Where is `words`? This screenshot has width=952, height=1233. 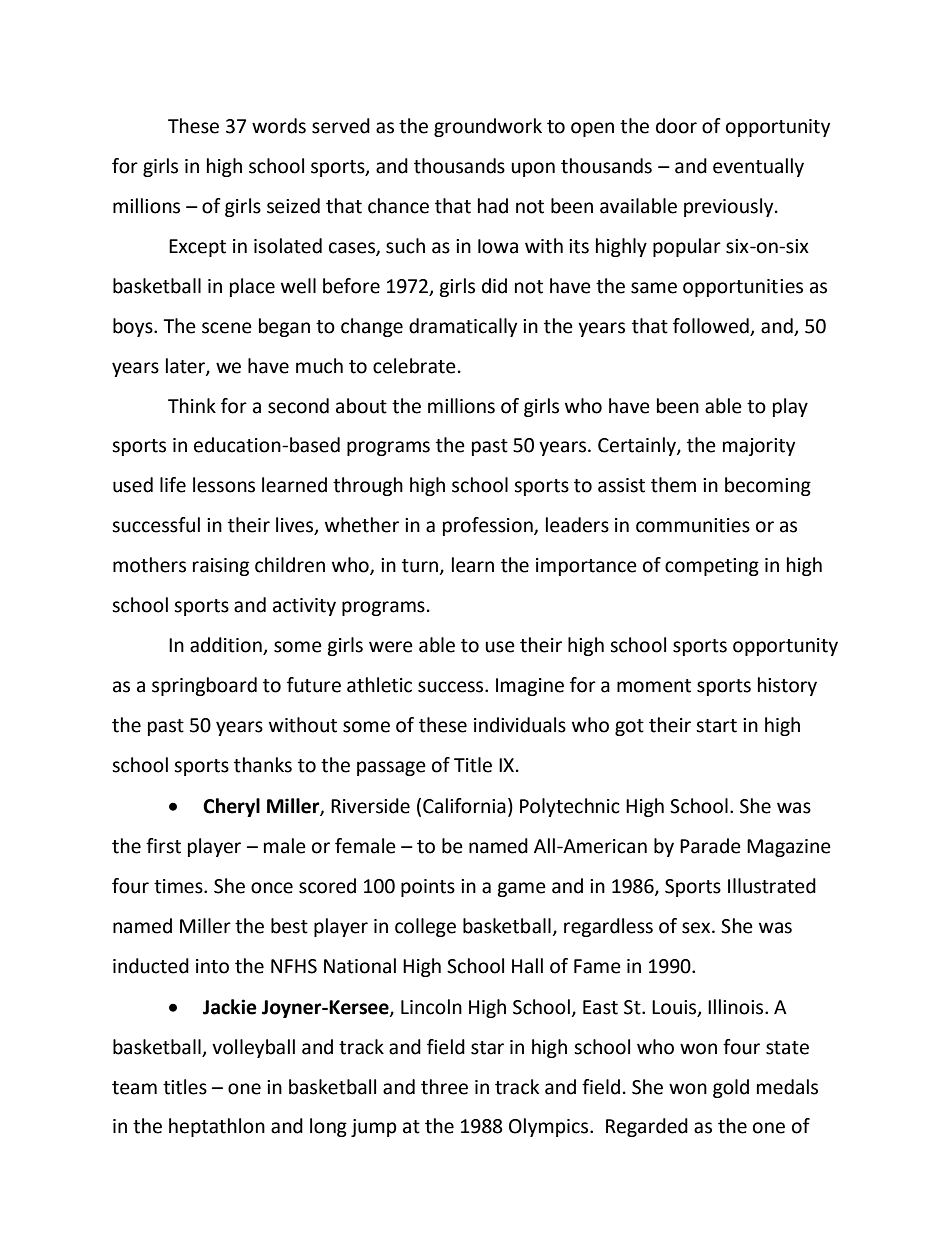 words is located at coordinates (279, 126).
